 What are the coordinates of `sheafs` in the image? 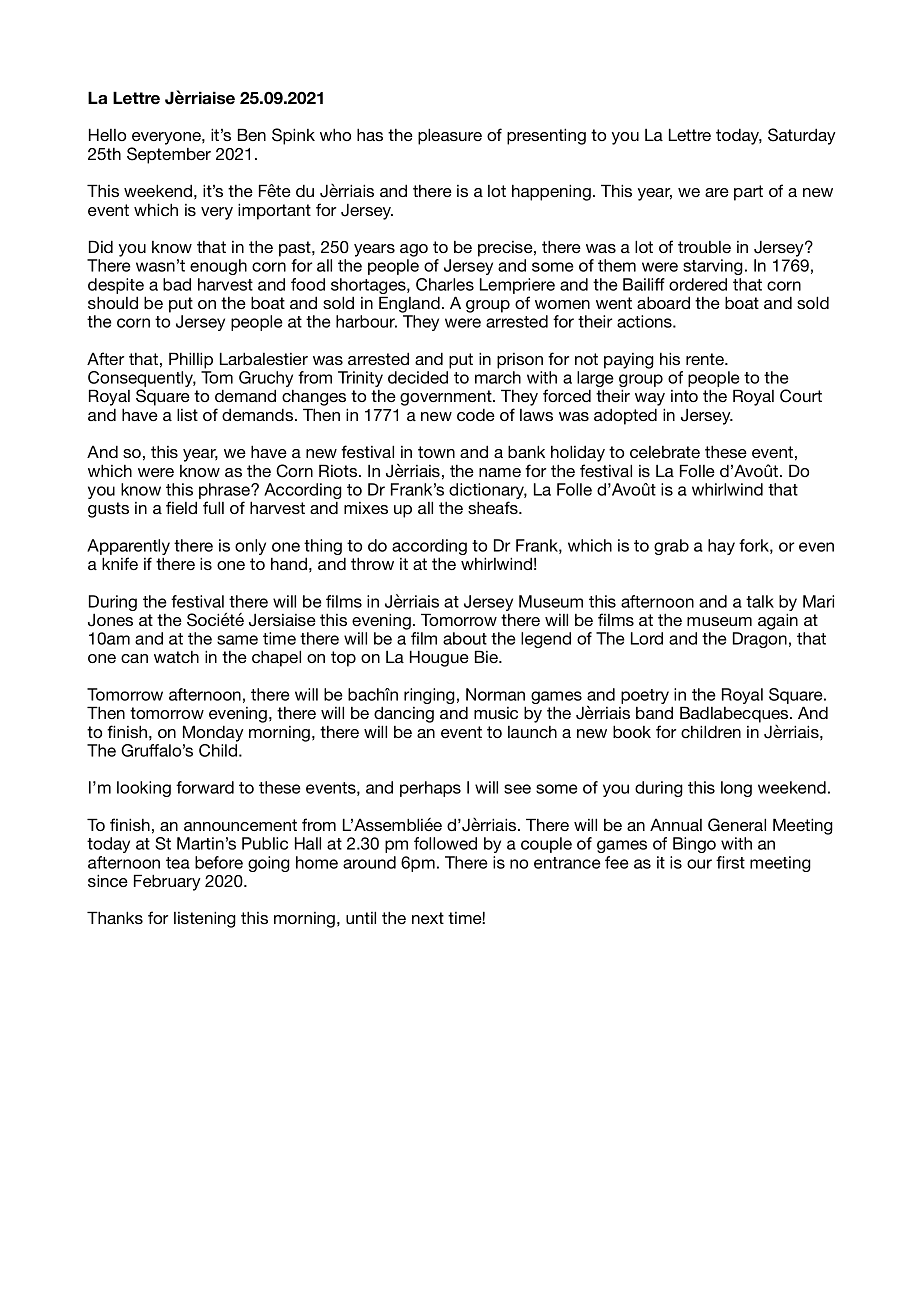 It's located at (494, 507).
